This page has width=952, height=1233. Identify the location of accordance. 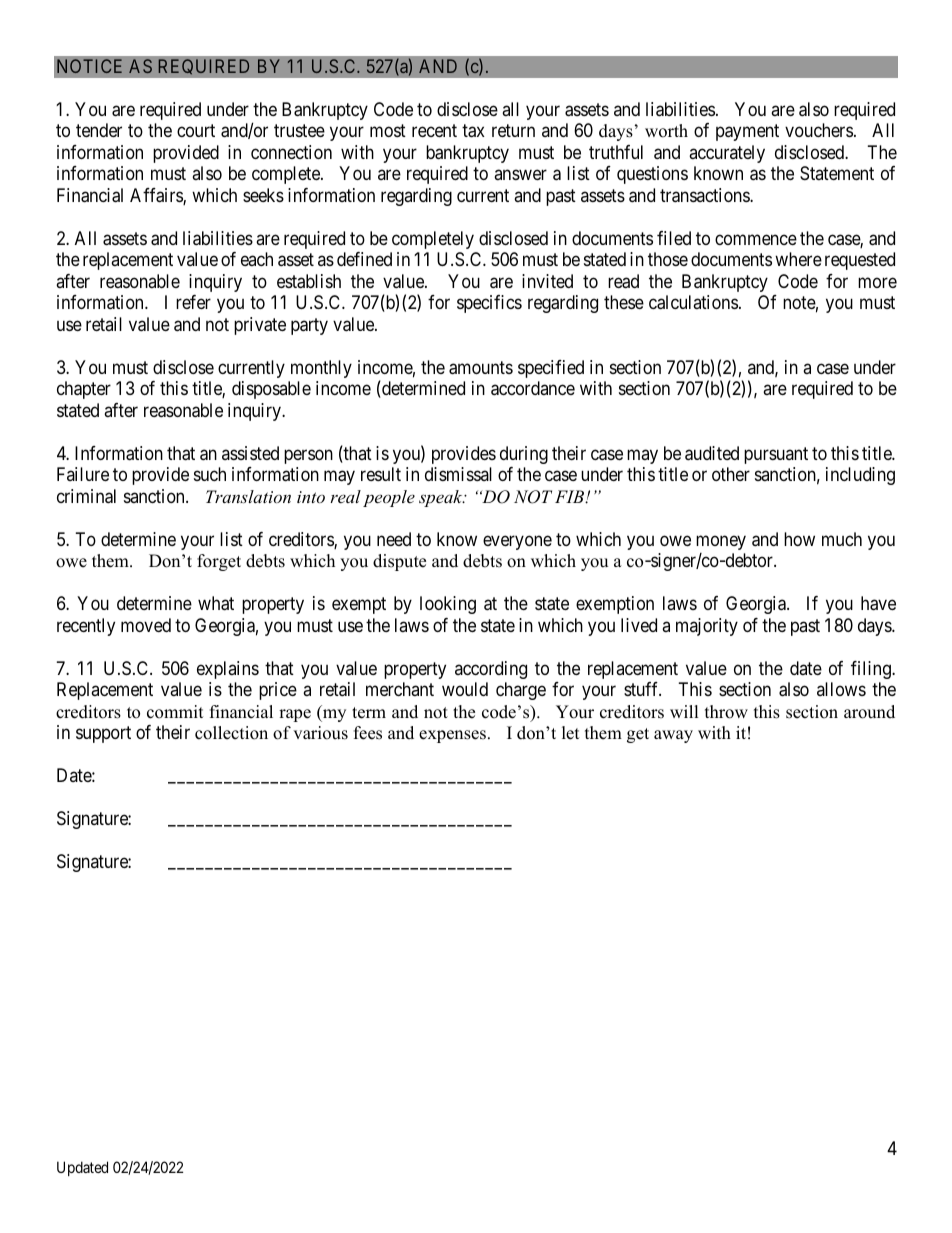
(533, 388).
